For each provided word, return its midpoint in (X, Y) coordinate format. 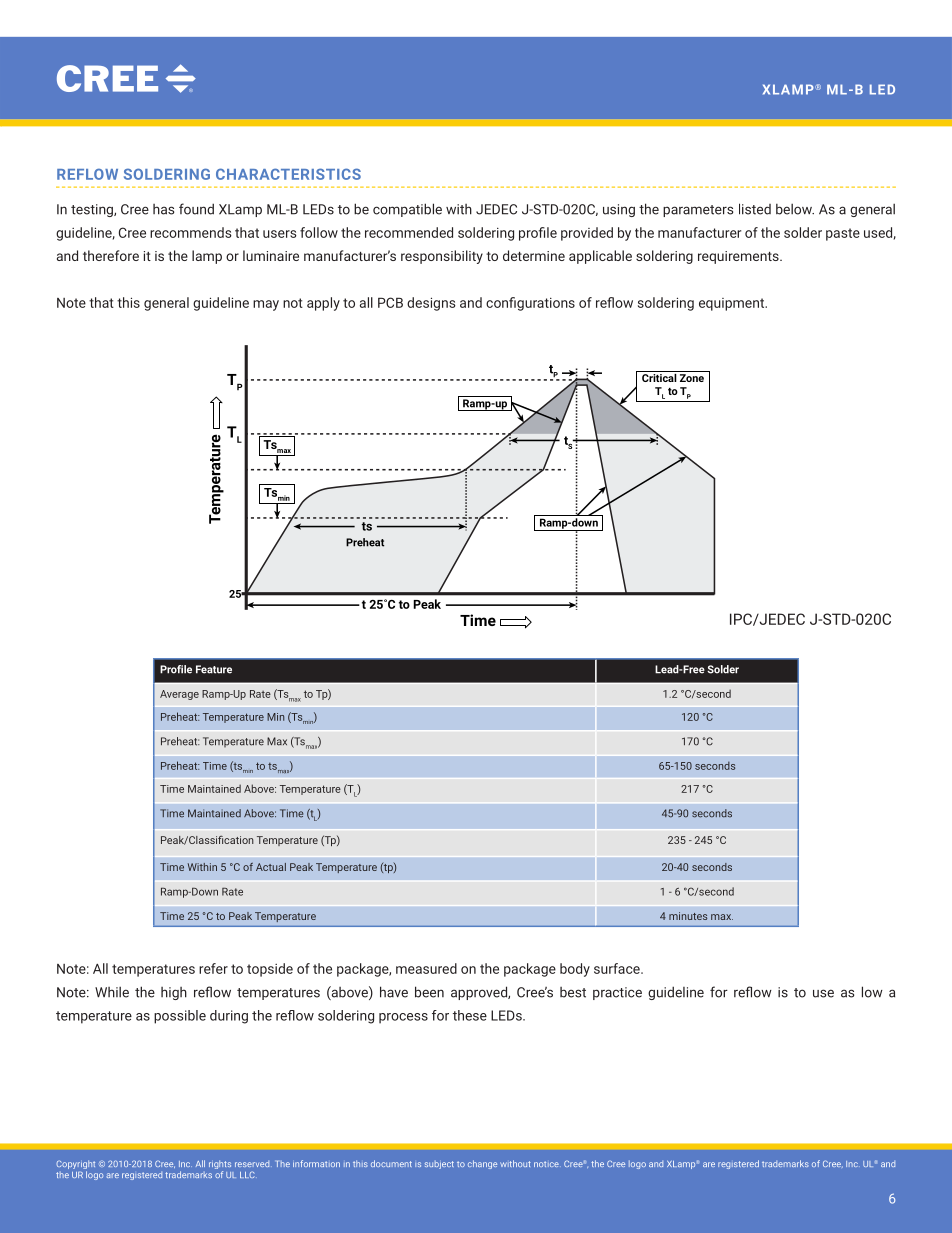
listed (755, 209)
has (163, 209)
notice (546, 1164)
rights (220, 1166)
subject (439, 1165)
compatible (407, 210)
